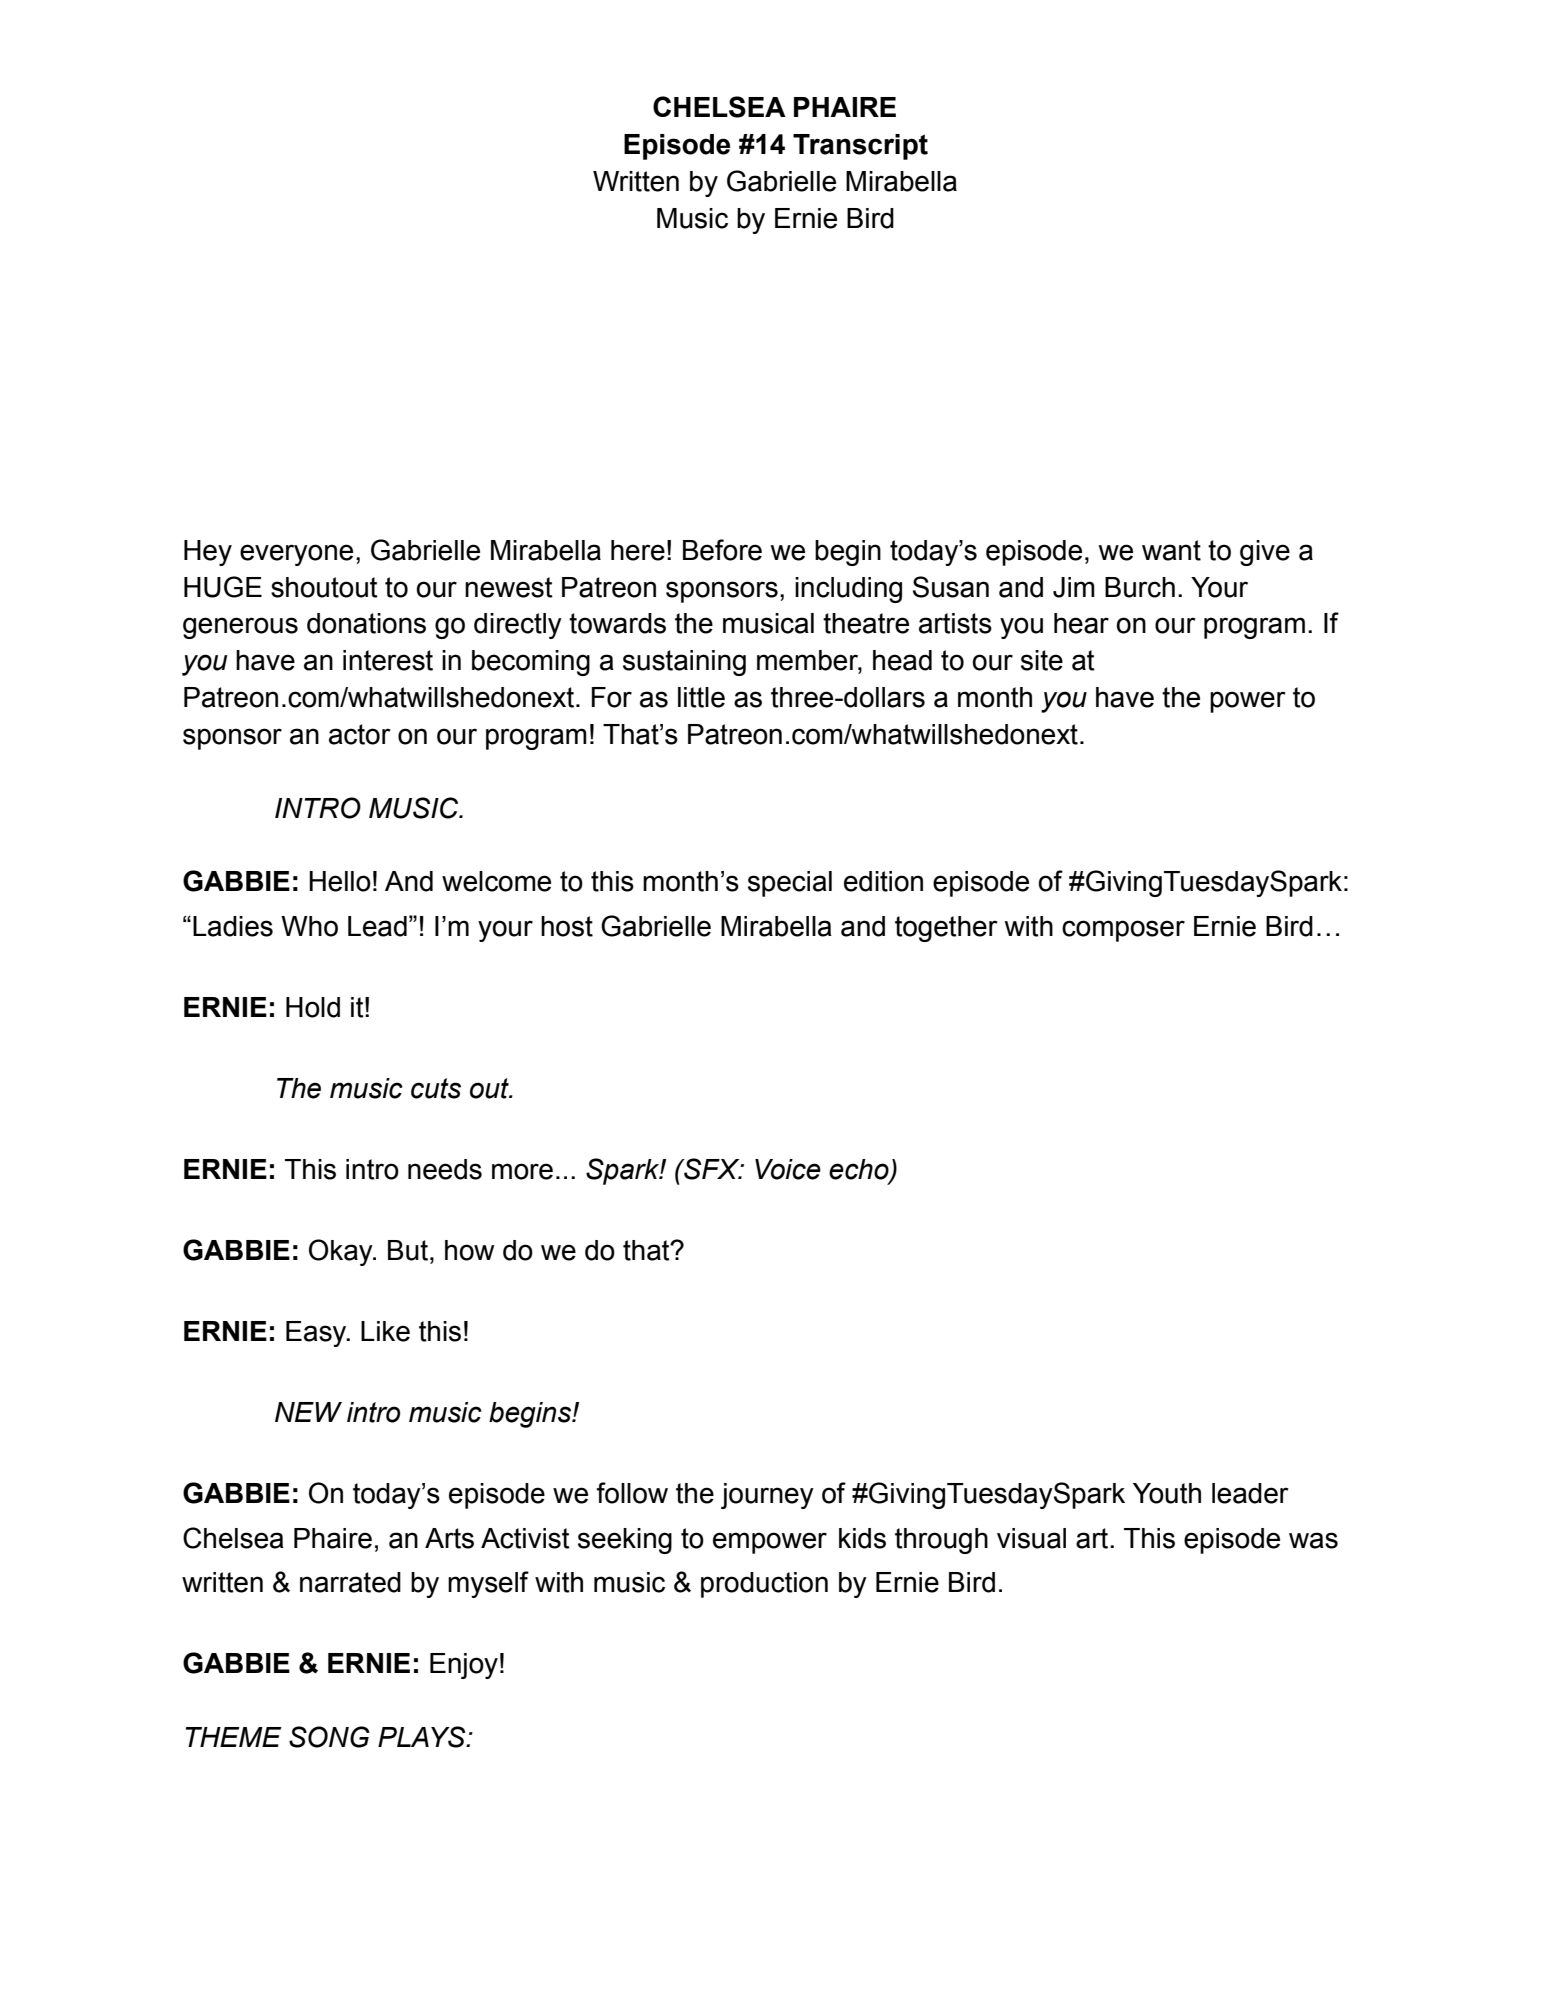 This screenshot has width=1551, height=2007. Describe the element at coordinates (1171, 550) in the screenshot. I see `want` at that location.
